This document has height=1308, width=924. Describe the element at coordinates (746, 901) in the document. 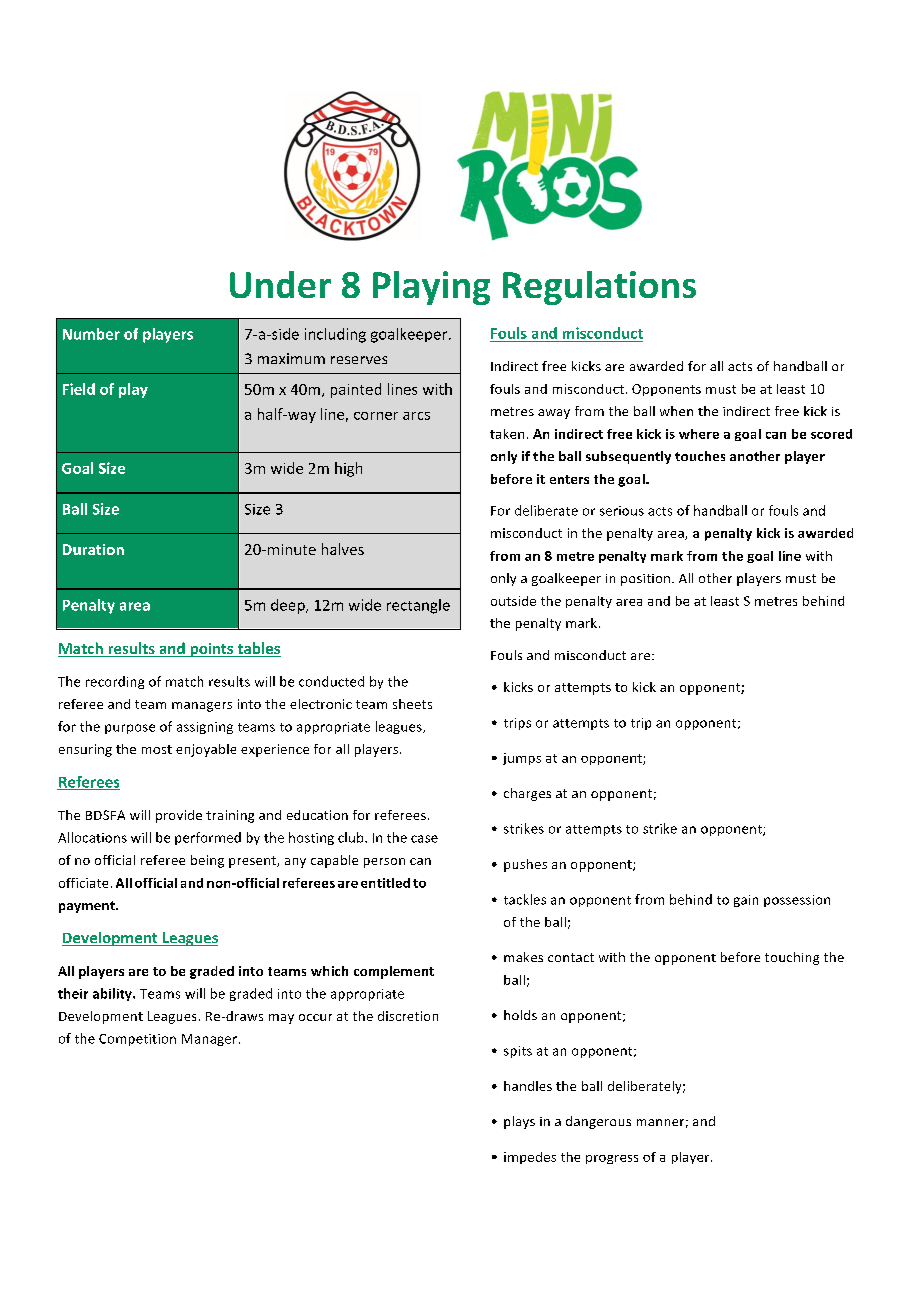

I see `gain` at that location.
